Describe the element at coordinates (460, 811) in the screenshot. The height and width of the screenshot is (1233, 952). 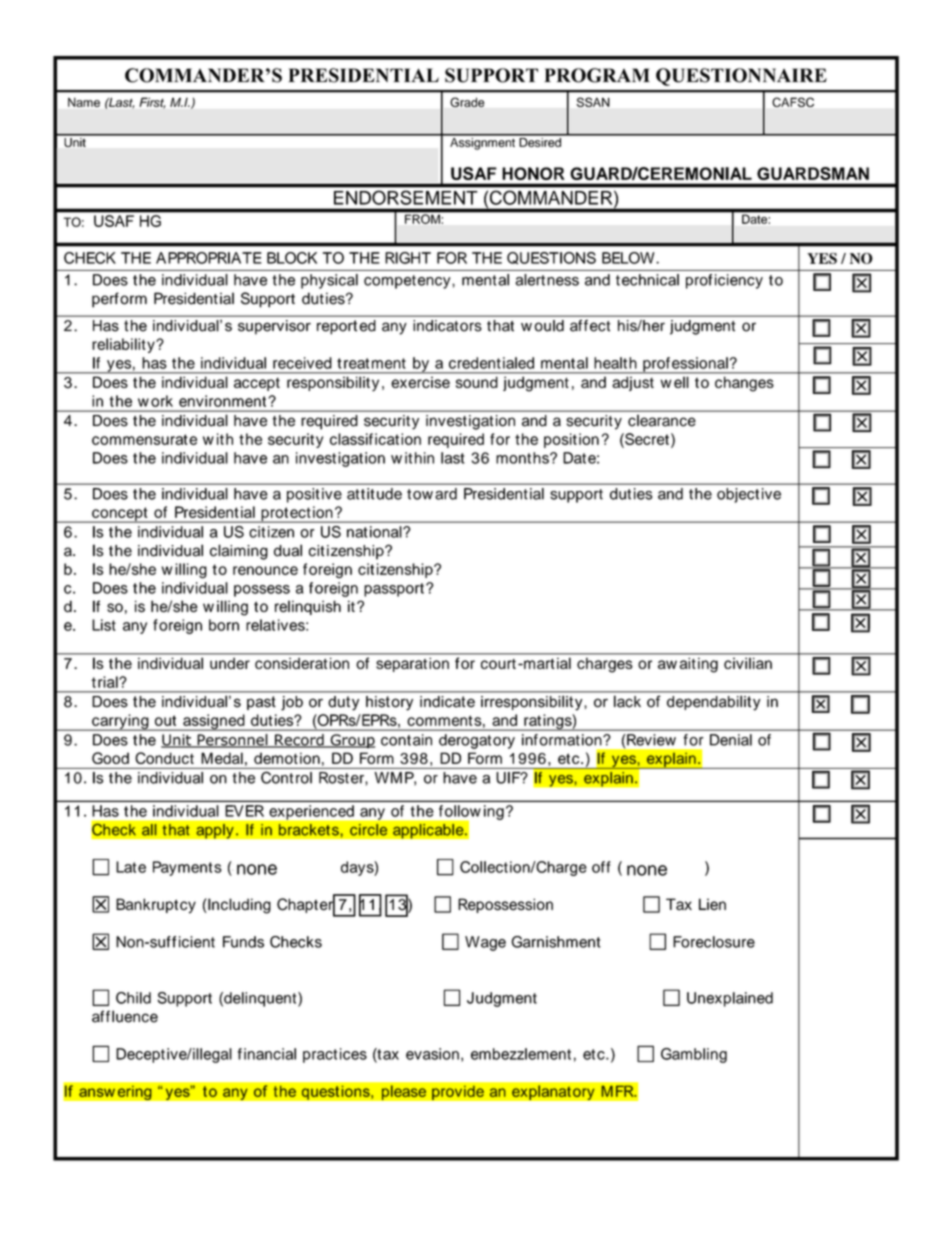
I see `follow` at that location.
